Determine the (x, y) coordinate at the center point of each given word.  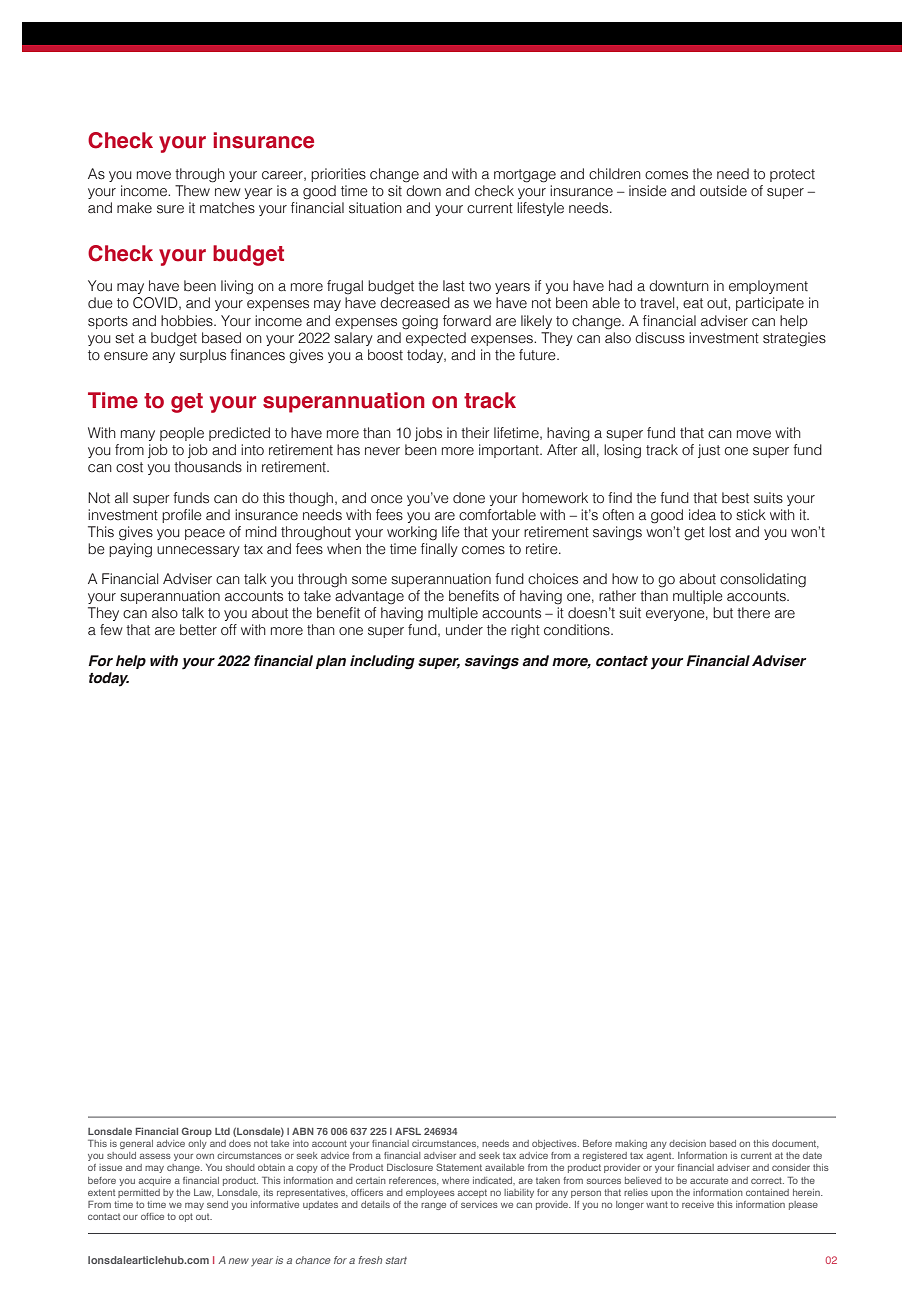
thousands (208, 467)
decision (687, 1143)
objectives (555, 1144)
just (709, 451)
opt (186, 1217)
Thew (192, 191)
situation (375, 208)
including (382, 662)
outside (723, 191)
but (723, 613)
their (475, 433)
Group (197, 1132)
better (198, 630)
